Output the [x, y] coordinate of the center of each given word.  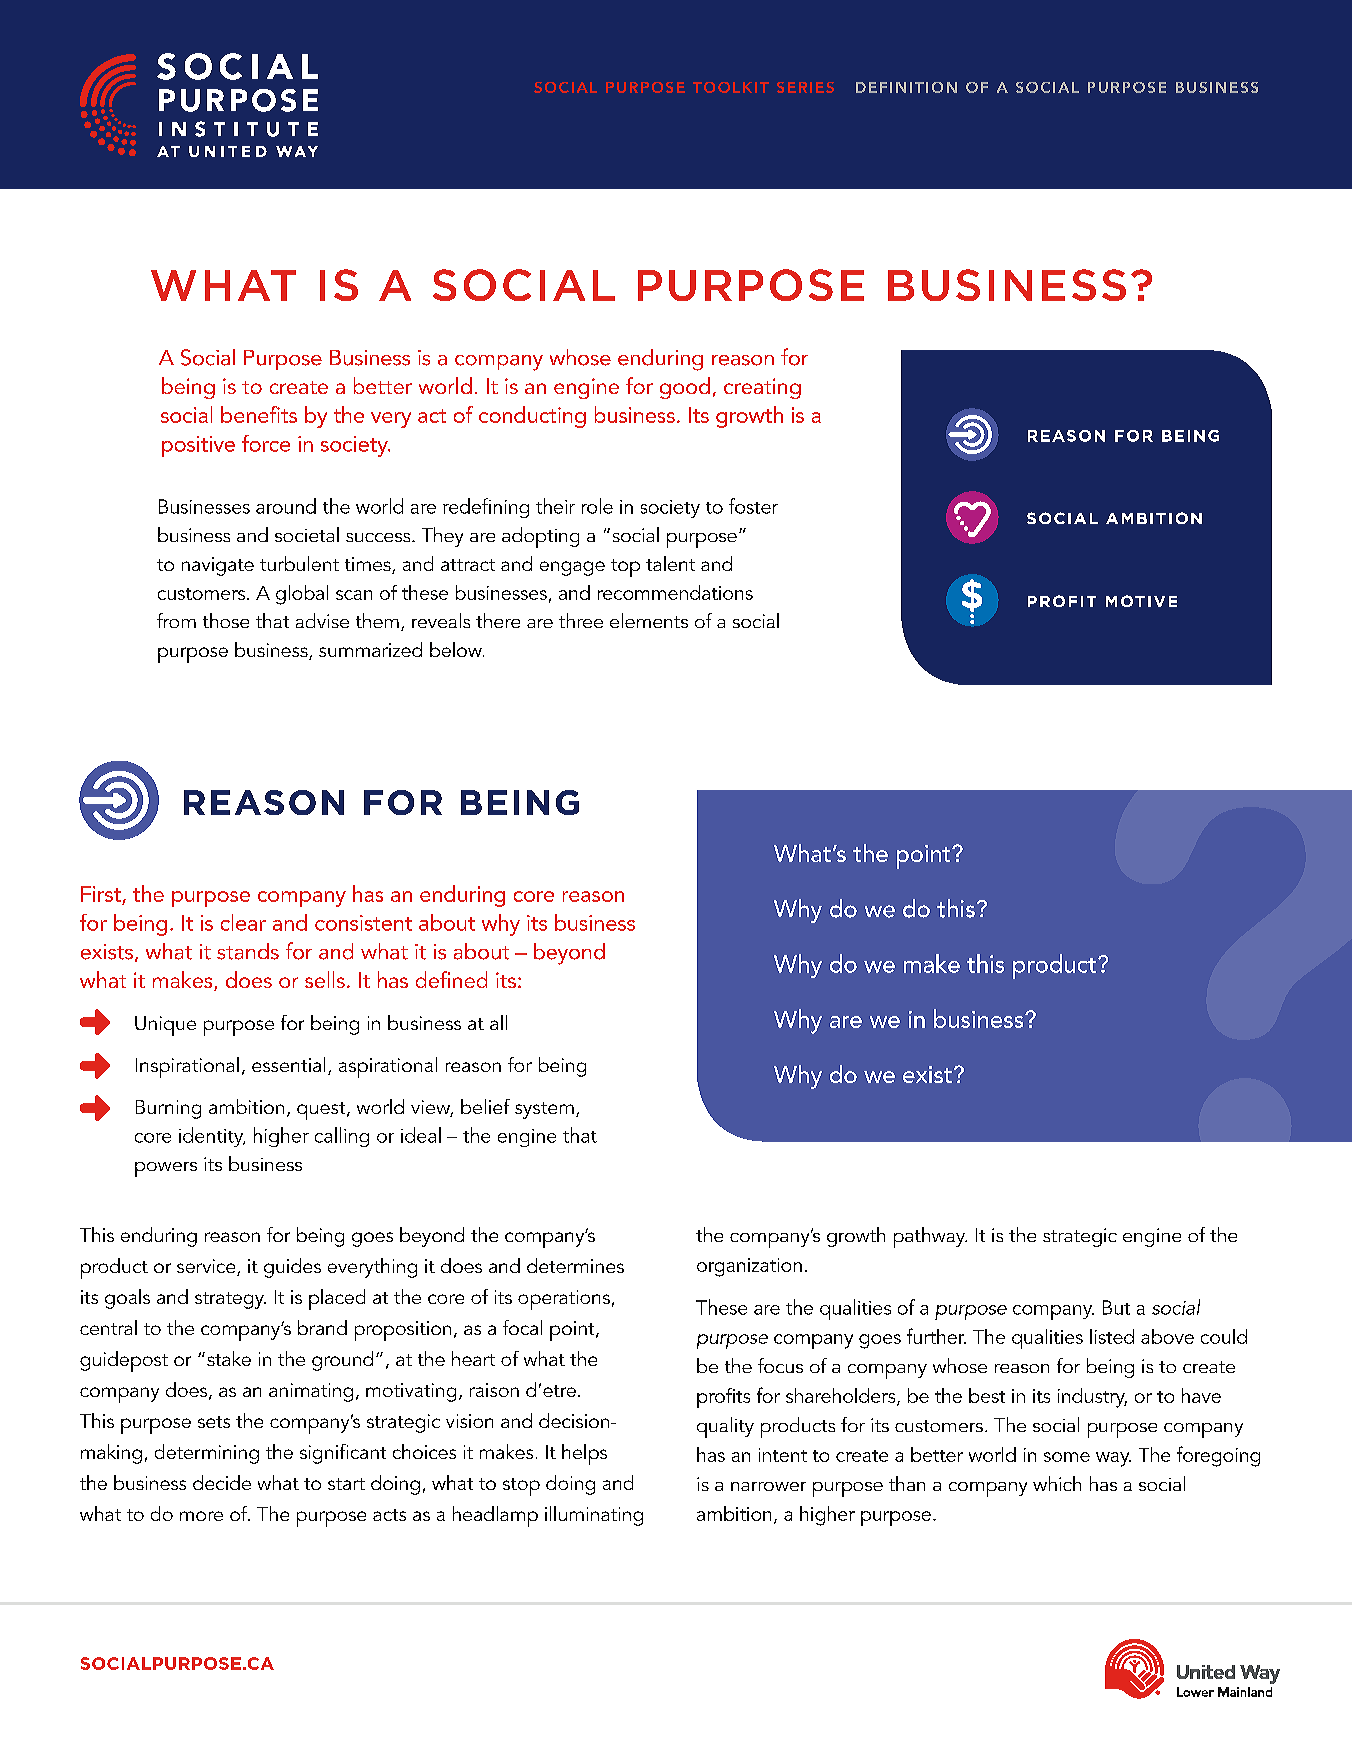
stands [248, 951]
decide [222, 1482]
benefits [259, 414]
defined [451, 979]
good [685, 388]
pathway [930, 1237]
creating [762, 388]
